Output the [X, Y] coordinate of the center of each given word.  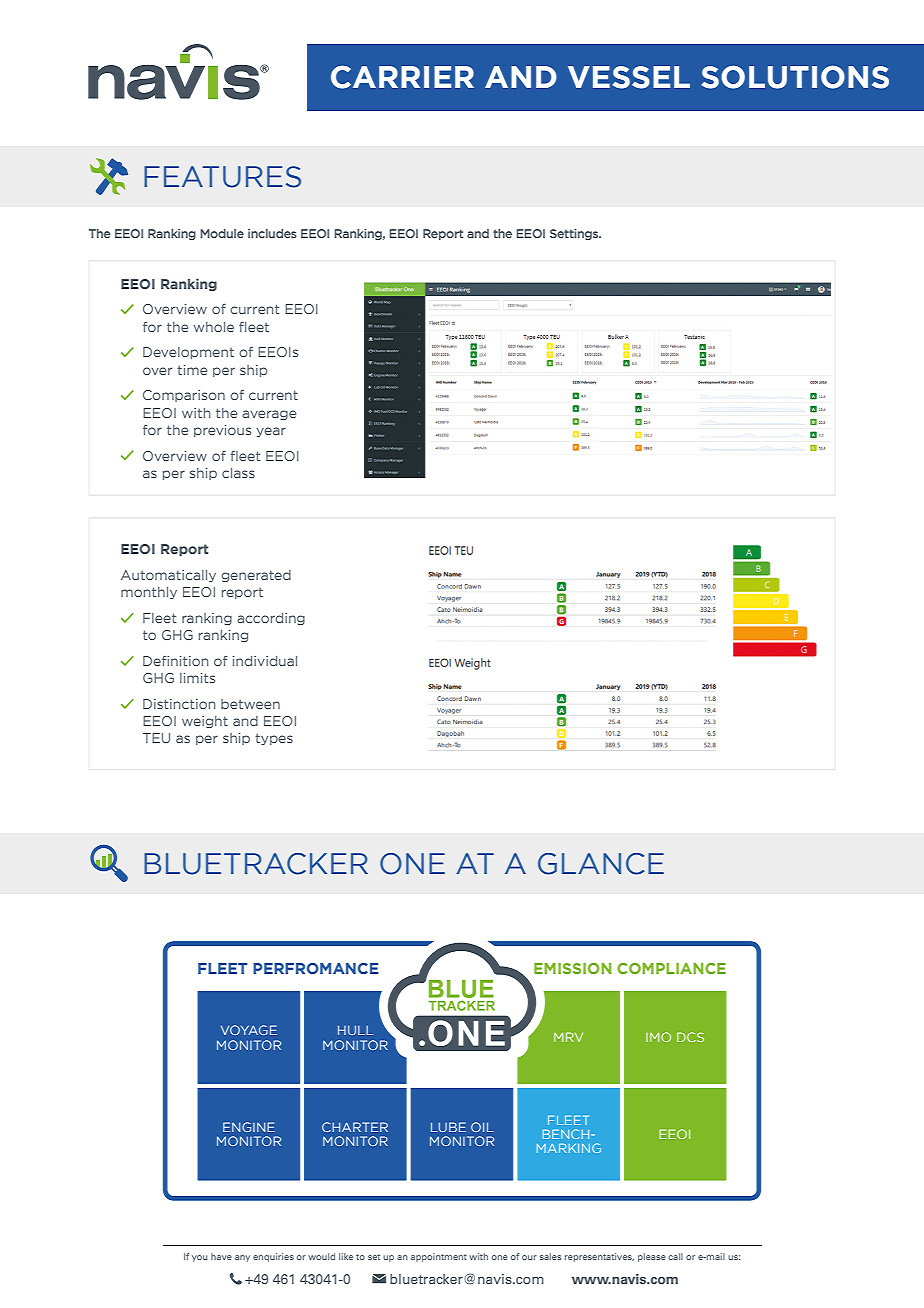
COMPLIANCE [671, 968]
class [238, 473]
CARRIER [402, 77]
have [221, 1256]
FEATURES [222, 177]
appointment [439, 1257]
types [274, 739]
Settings [575, 234]
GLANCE [601, 864]
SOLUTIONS [795, 77]
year [271, 432]
